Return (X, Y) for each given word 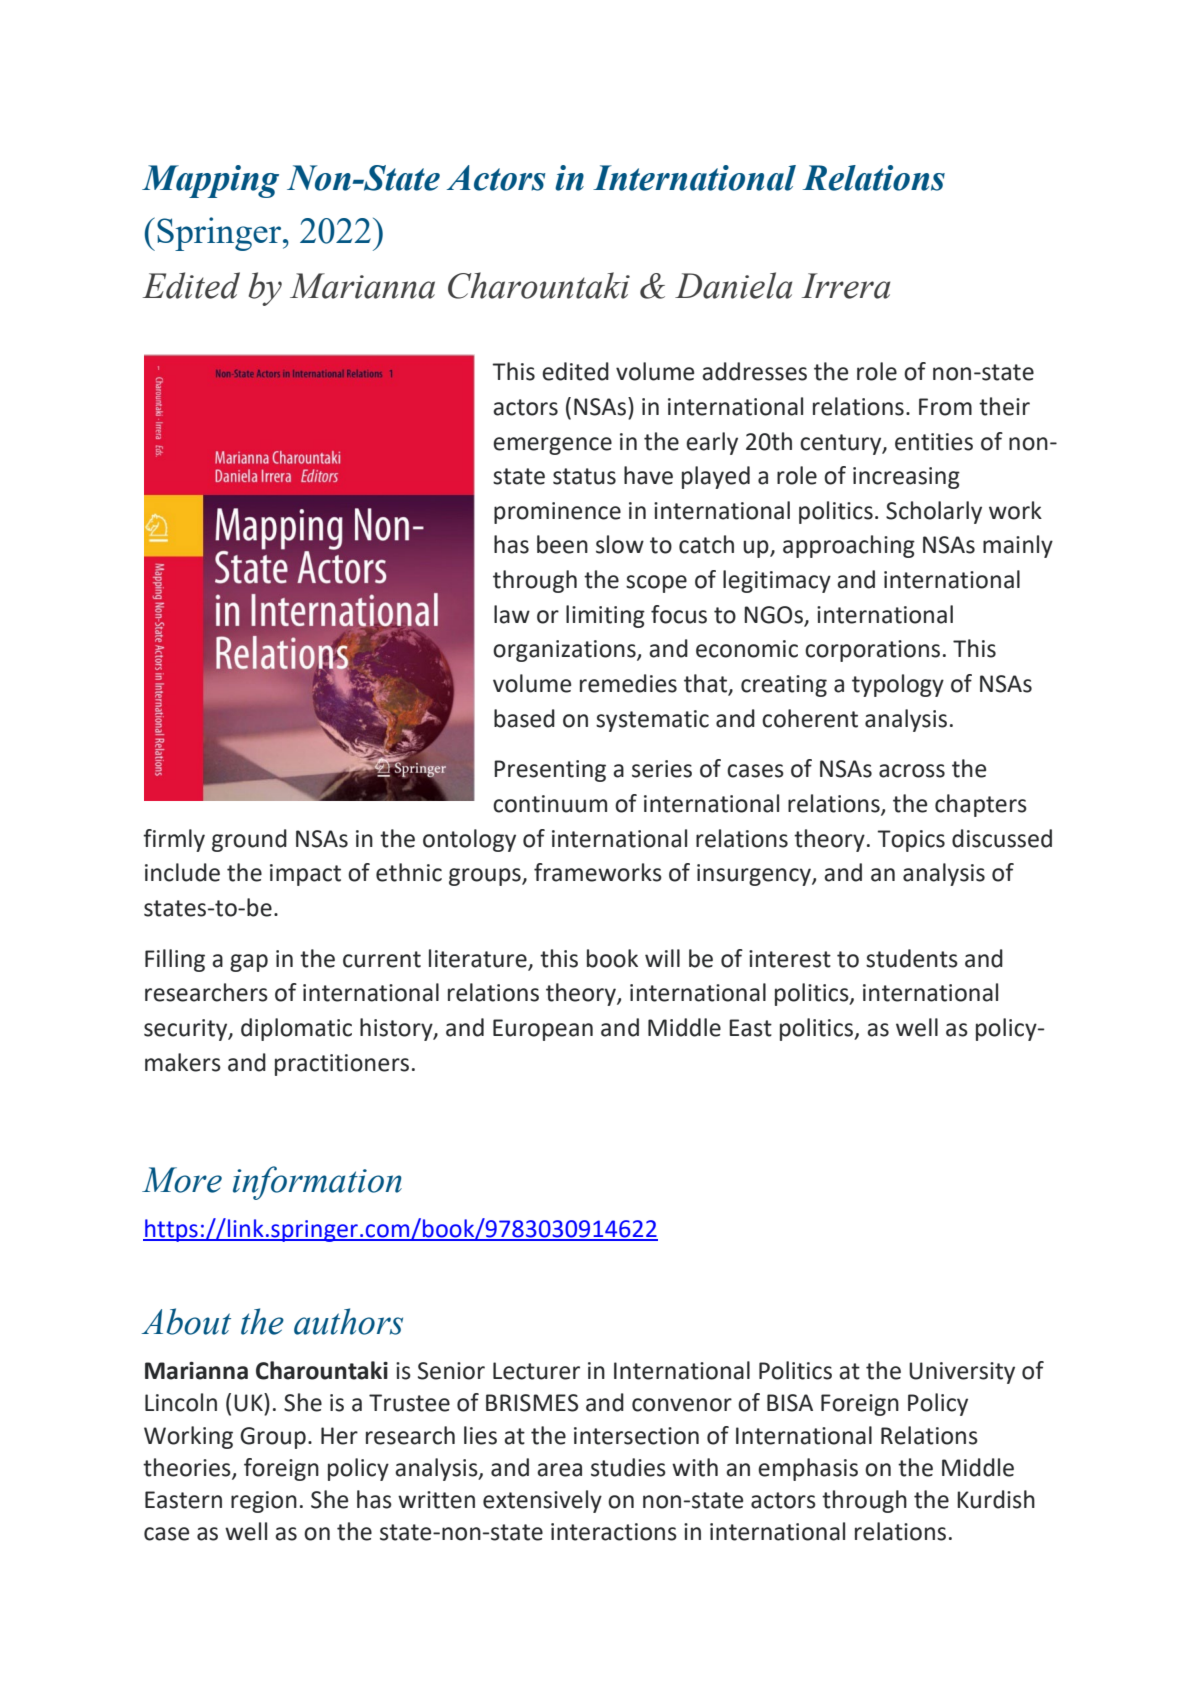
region (264, 1502)
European (543, 1030)
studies (628, 1467)
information (317, 1183)
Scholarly (934, 512)
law (512, 614)
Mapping (210, 181)
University (962, 1373)
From (945, 407)
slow (620, 544)
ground (249, 840)
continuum (550, 804)
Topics (911, 841)
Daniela (733, 285)
